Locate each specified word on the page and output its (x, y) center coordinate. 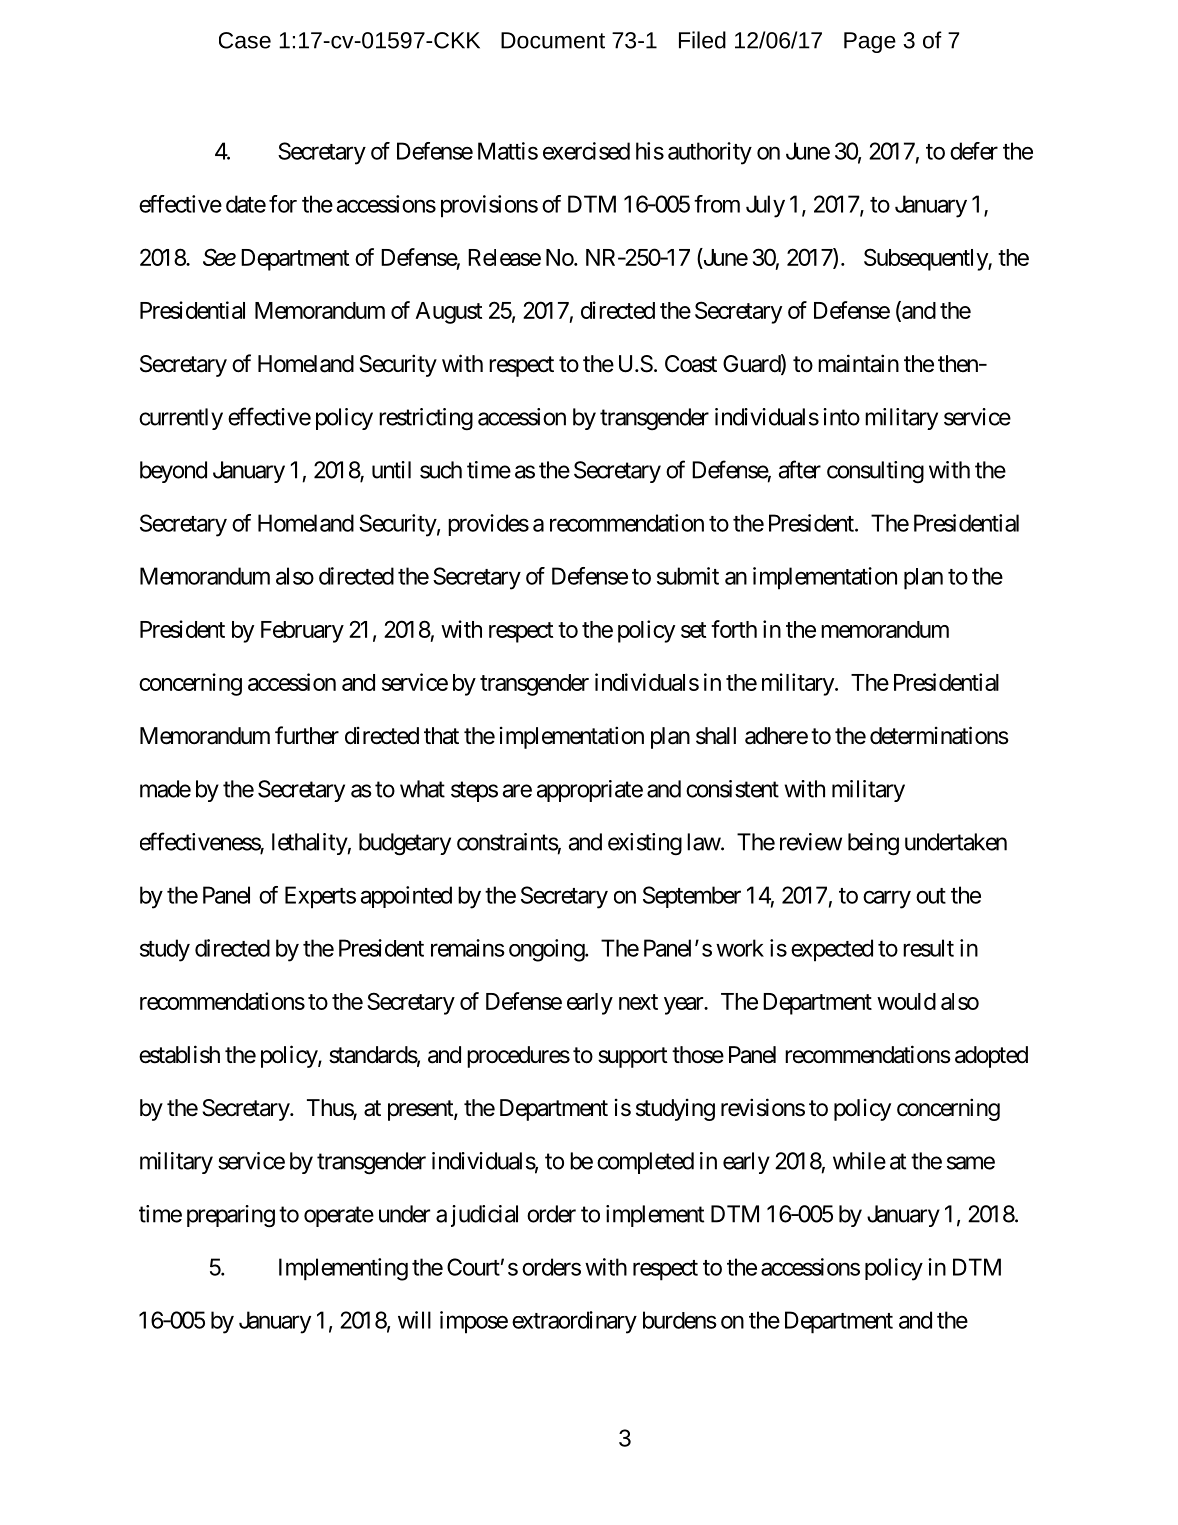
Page (870, 42)
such (441, 470)
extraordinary (574, 1322)
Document (553, 40)
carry (887, 899)
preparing (231, 1216)
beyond (173, 472)
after (800, 469)
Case (245, 40)
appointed (406, 897)
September (692, 897)
